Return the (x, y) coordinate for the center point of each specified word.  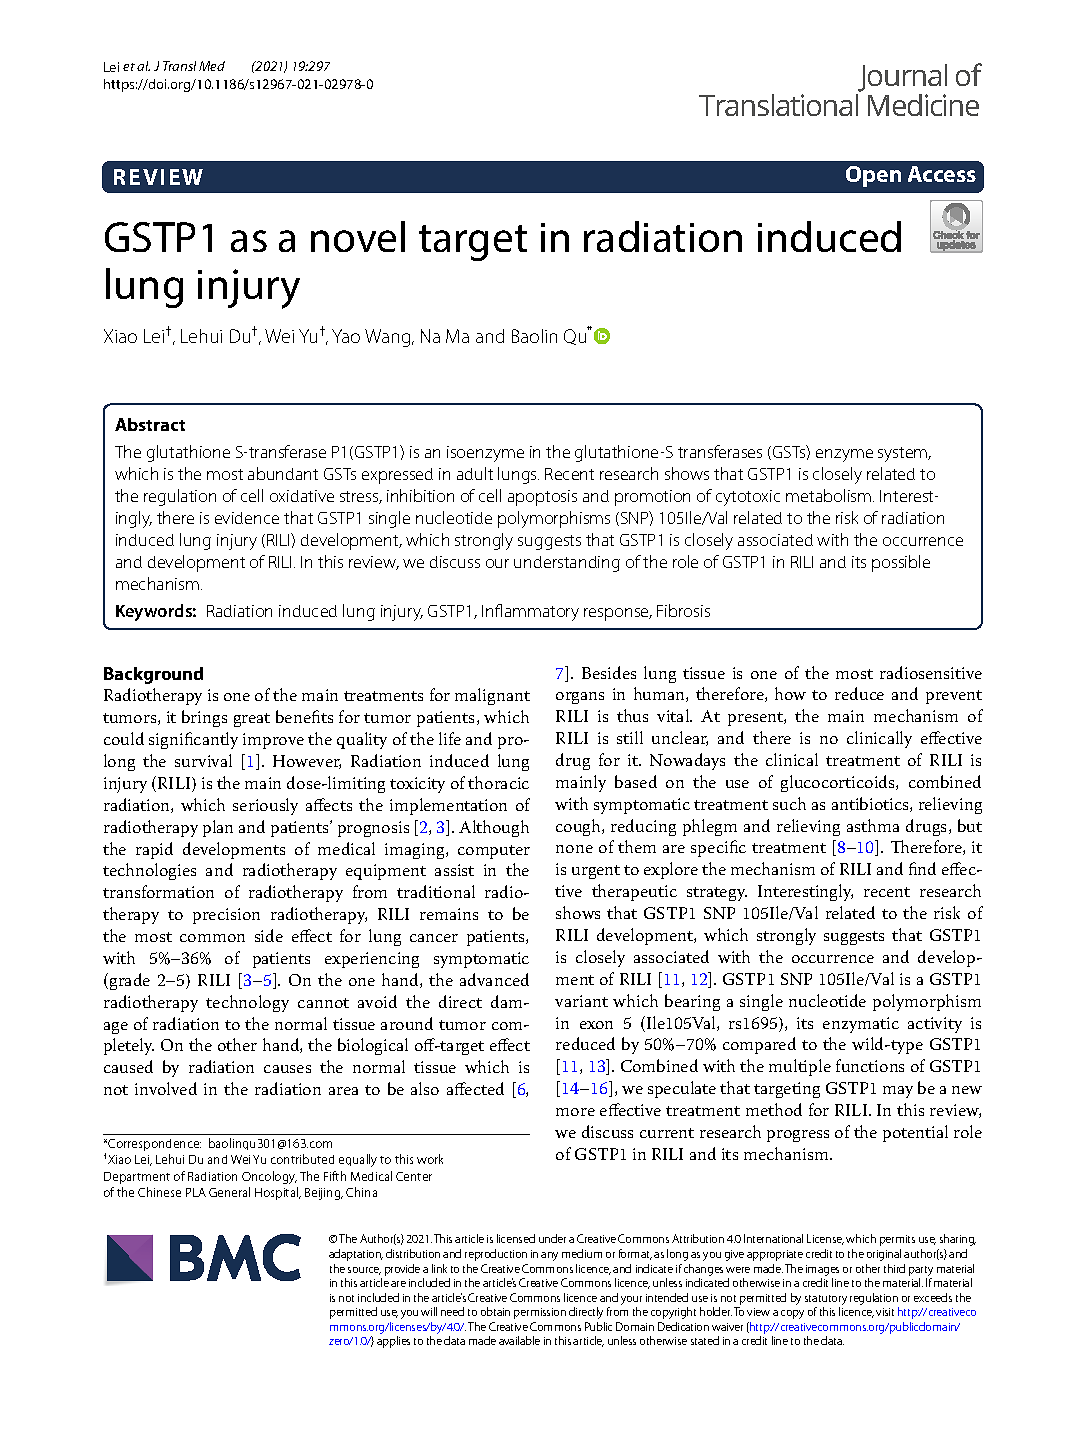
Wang (389, 338)
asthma (873, 825)
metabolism (830, 495)
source (364, 1271)
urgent (596, 872)
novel (358, 236)
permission (540, 1313)
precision (226, 916)
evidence (247, 518)
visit (885, 1312)
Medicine (923, 105)
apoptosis (542, 498)
